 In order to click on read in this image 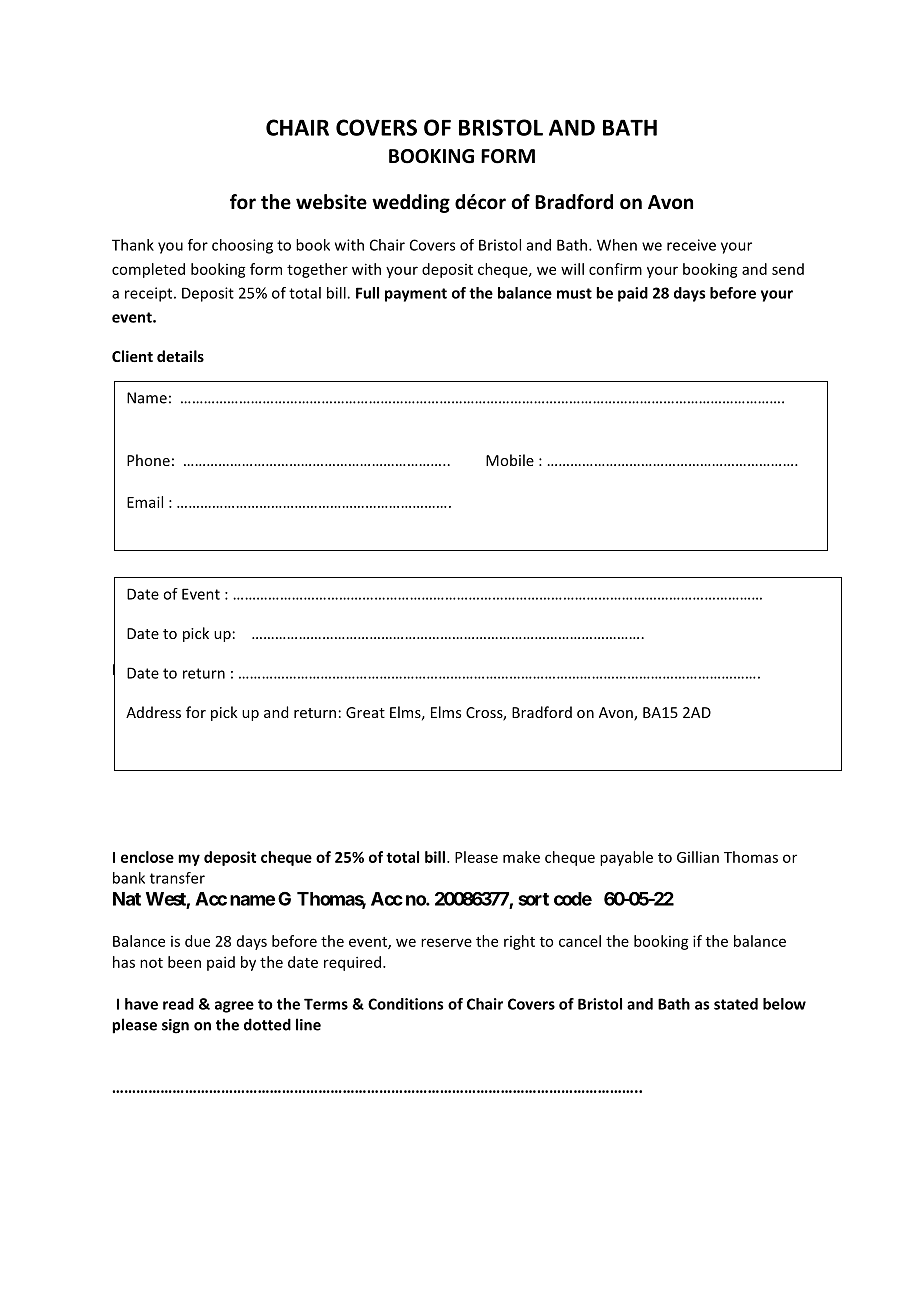, I will do `click(178, 1004)`.
